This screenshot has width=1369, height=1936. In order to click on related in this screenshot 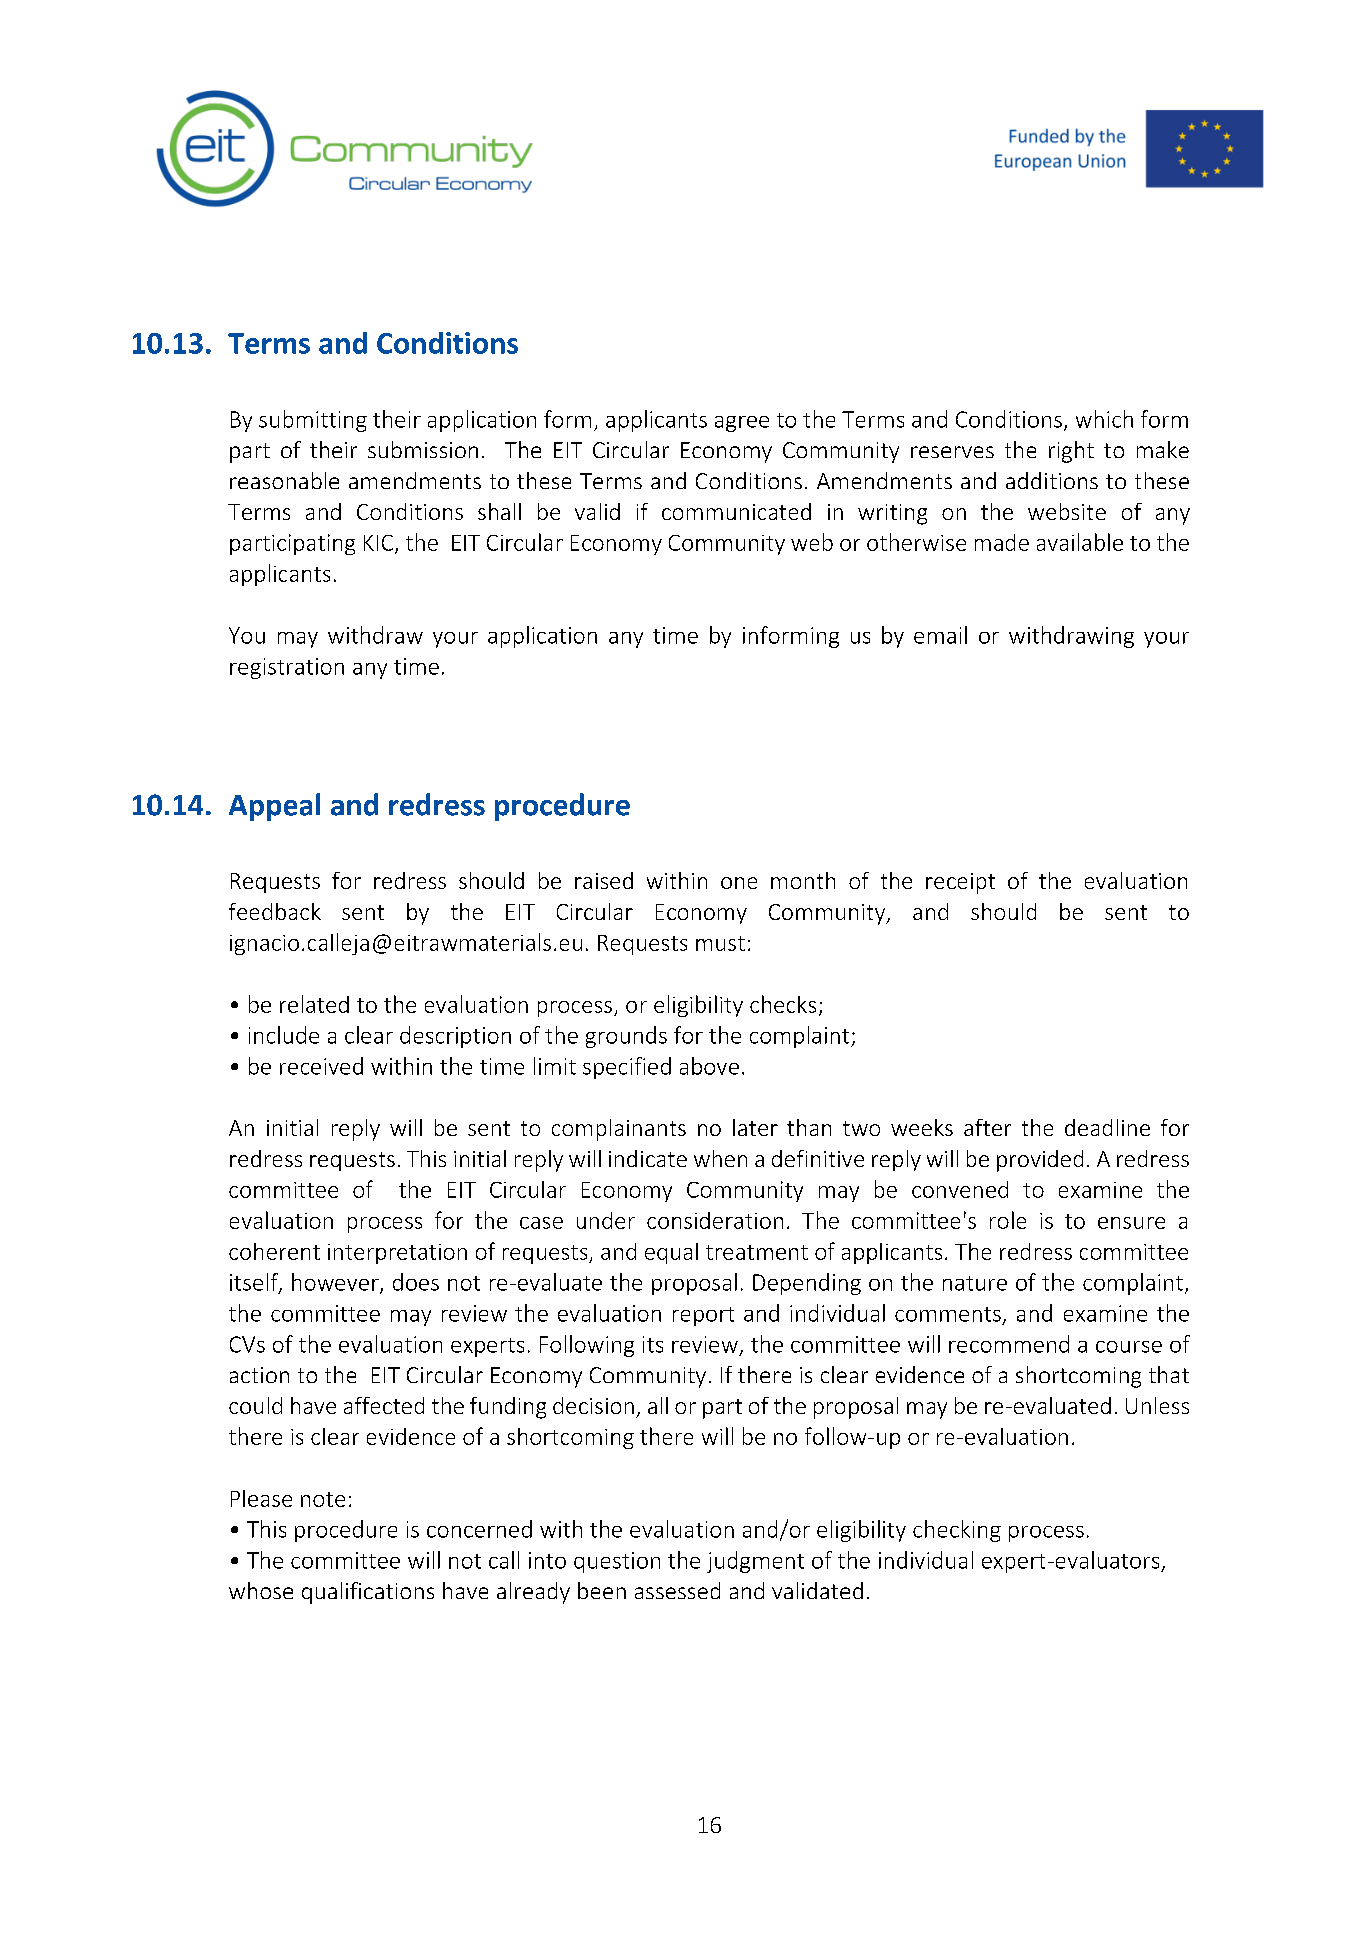, I will do `click(314, 1004)`.
